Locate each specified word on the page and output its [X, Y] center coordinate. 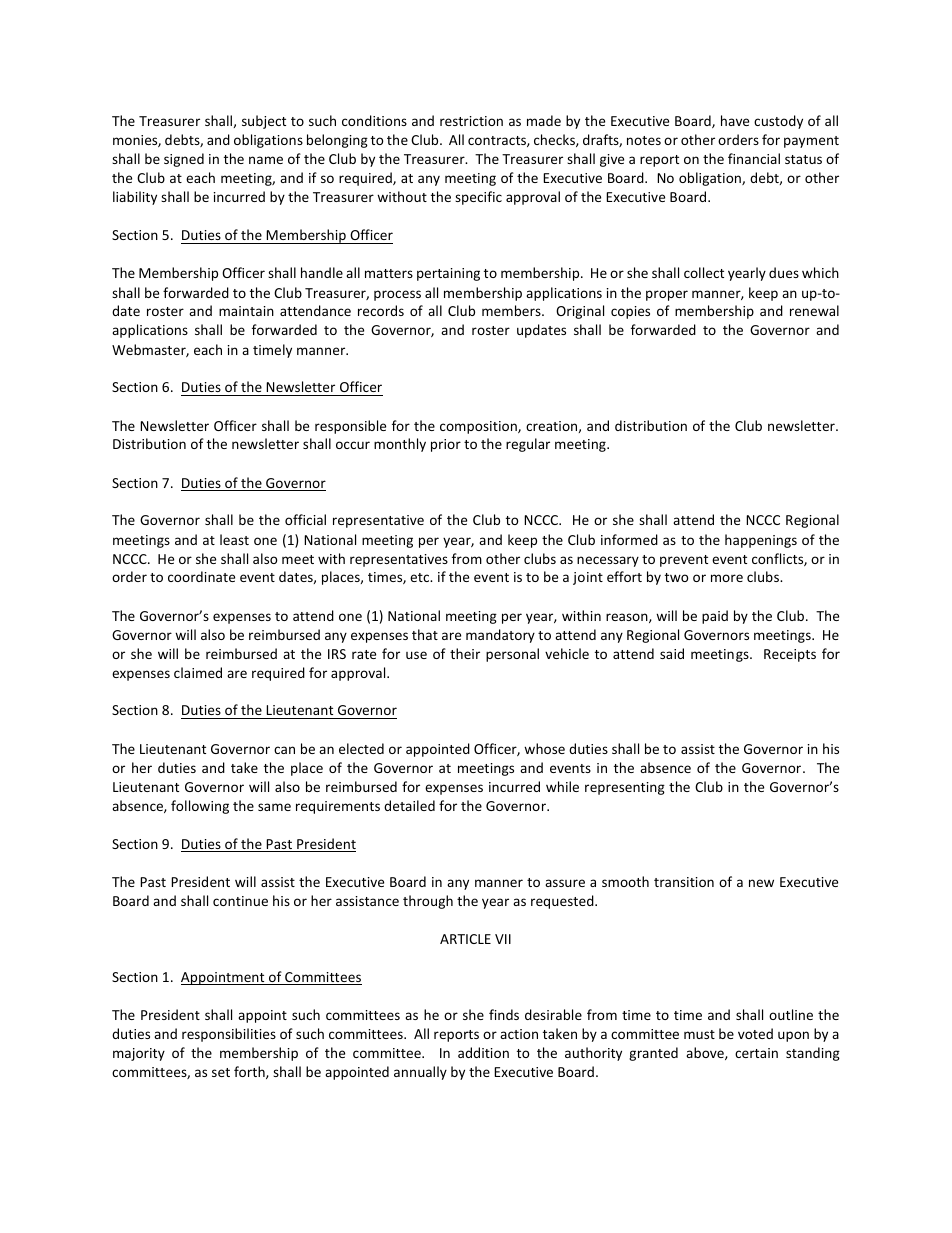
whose [544, 748]
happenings [761, 541]
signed [184, 160]
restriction [471, 121]
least [234, 539]
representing [625, 788]
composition [479, 427]
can [284, 750]
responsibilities [229, 1035]
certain [756, 1053]
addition [483, 1052]
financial [754, 158]
